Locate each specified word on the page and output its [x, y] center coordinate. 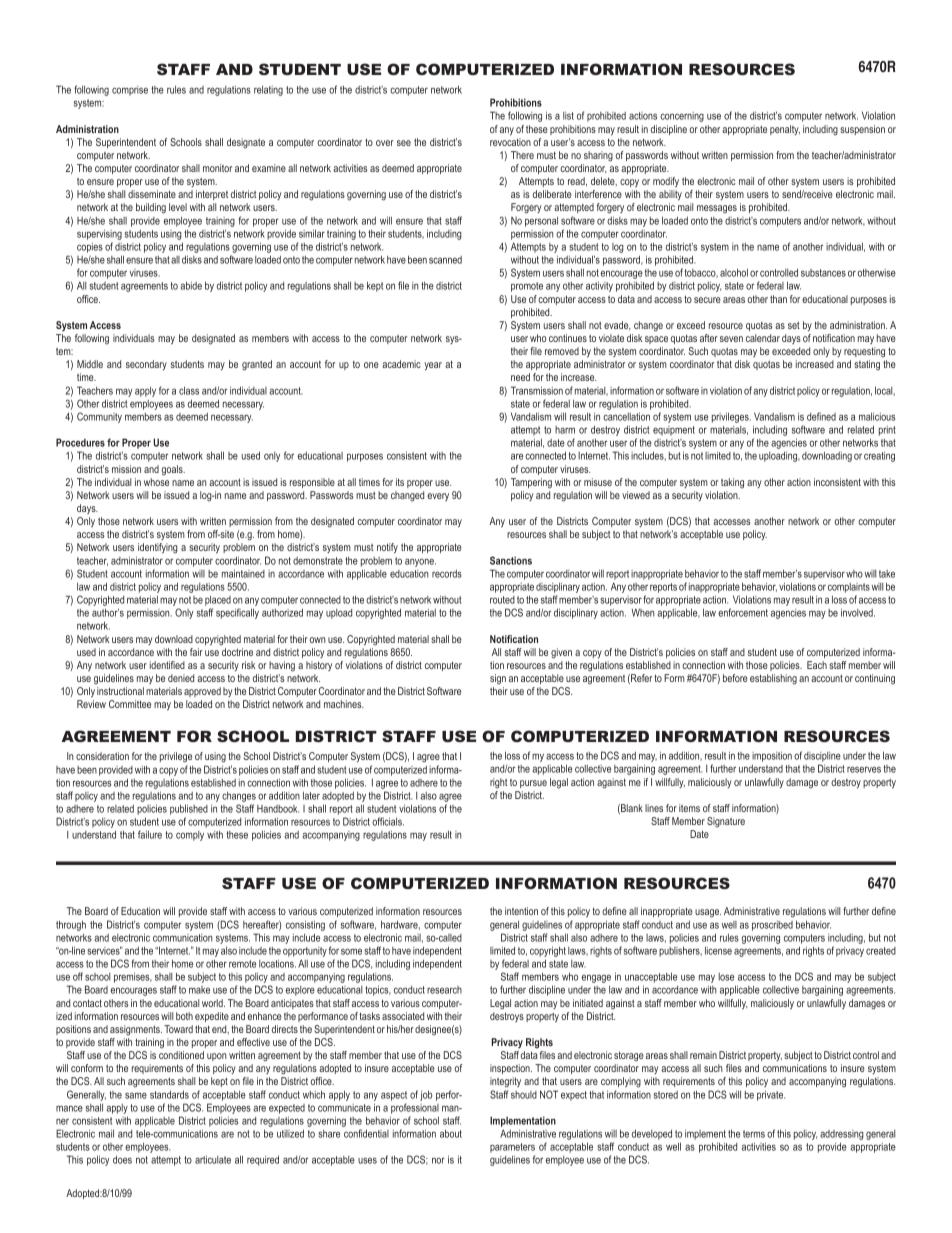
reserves [864, 769]
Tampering [531, 483]
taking [732, 483]
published [189, 809]
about [451, 1133]
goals [173, 470]
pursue [533, 784]
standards [169, 1094]
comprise [130, 91]
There [522, 155]
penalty [785, 130]
